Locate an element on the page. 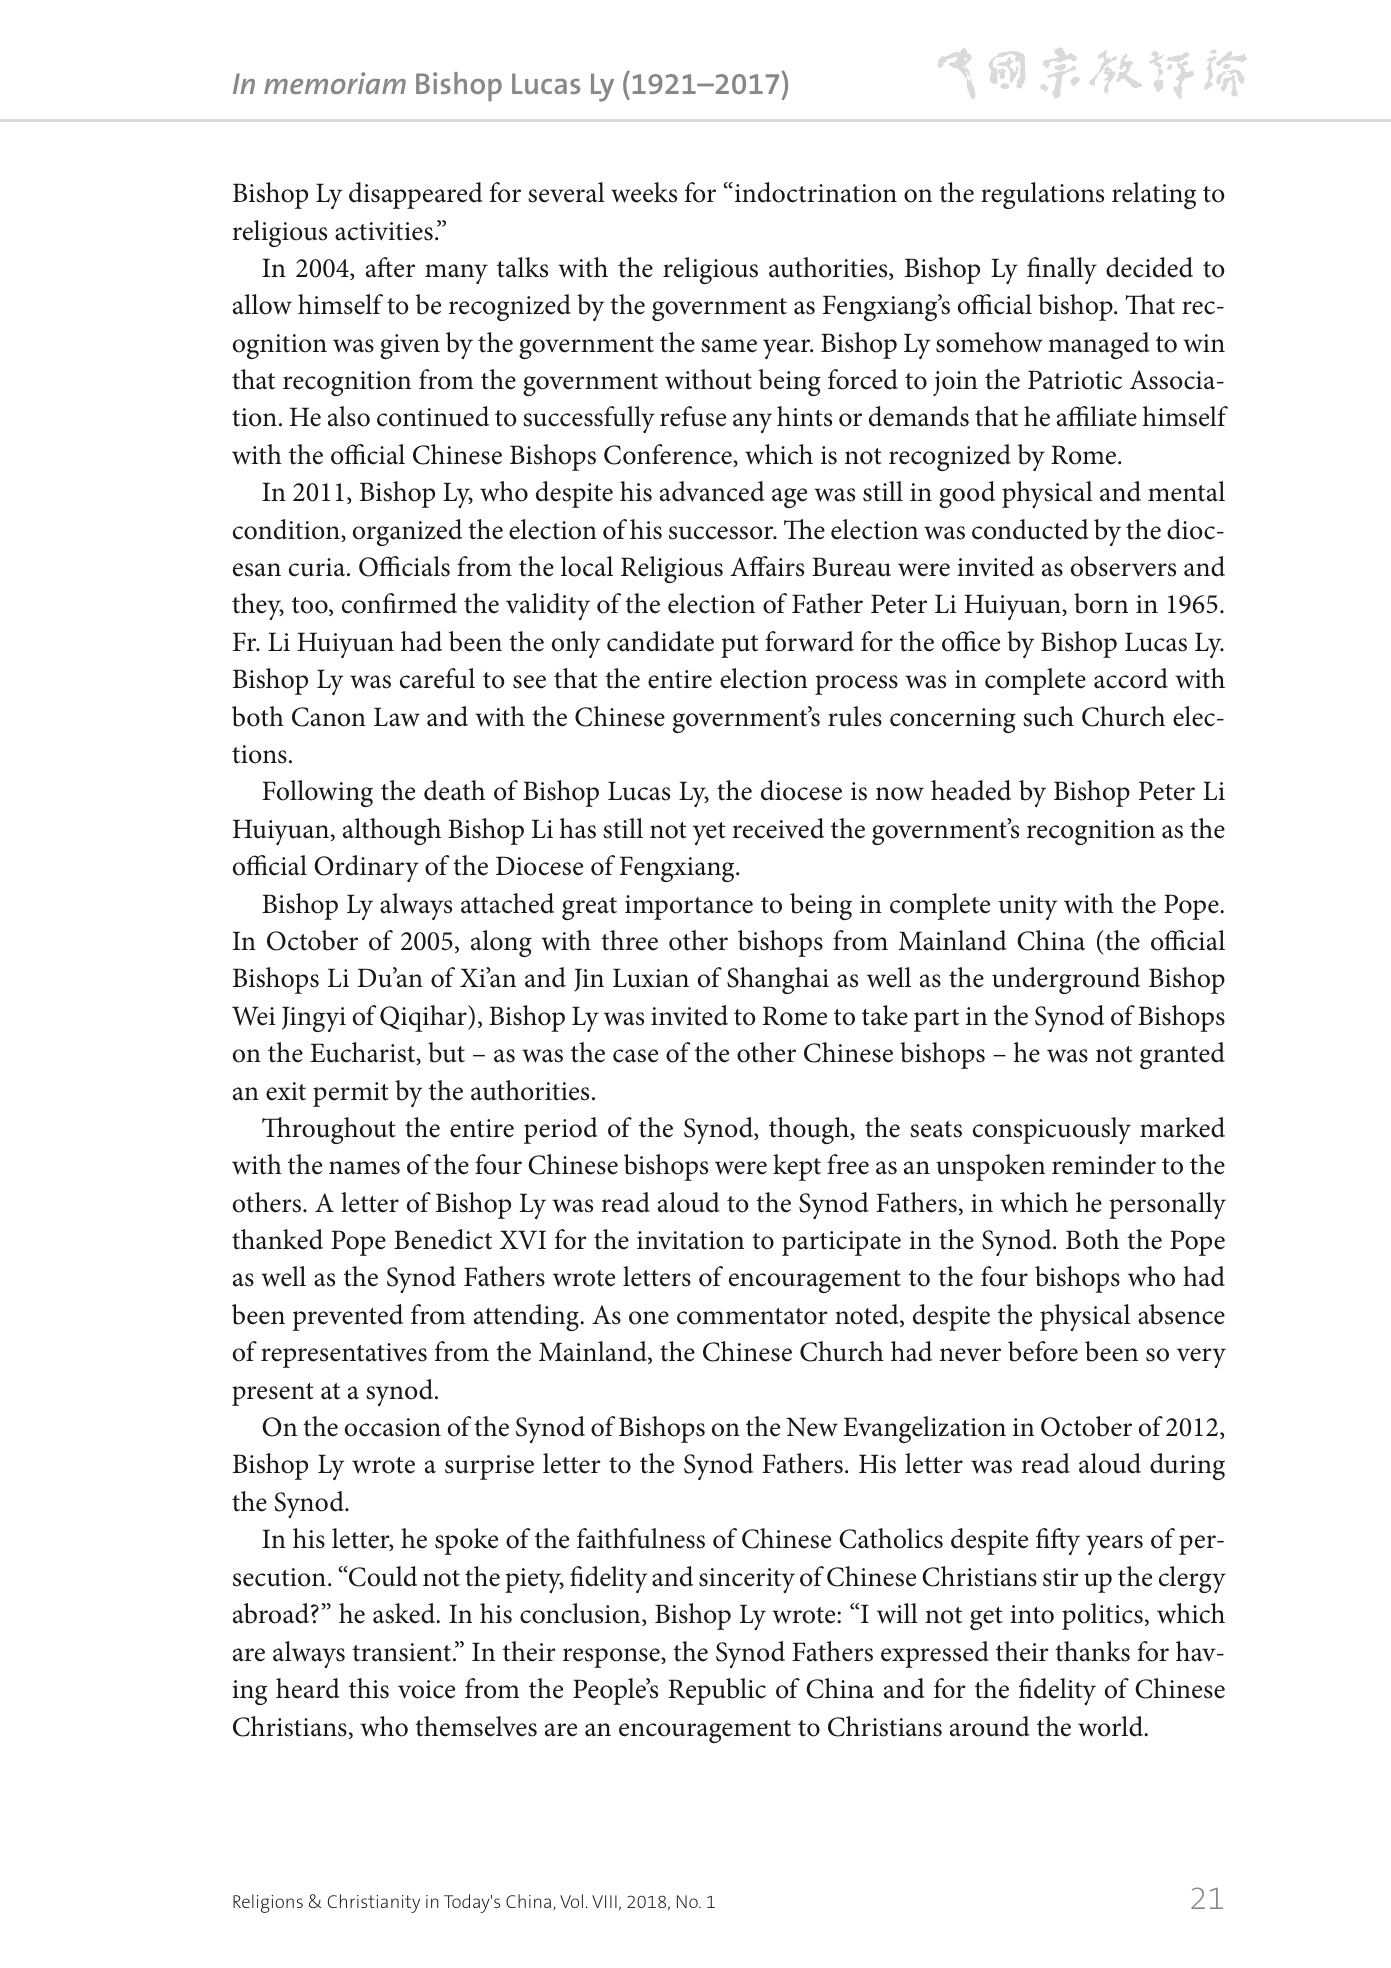 Image resolution: width=1391 pixels, height=1968 pixels. world is located at coordinates (1112, 1726).
